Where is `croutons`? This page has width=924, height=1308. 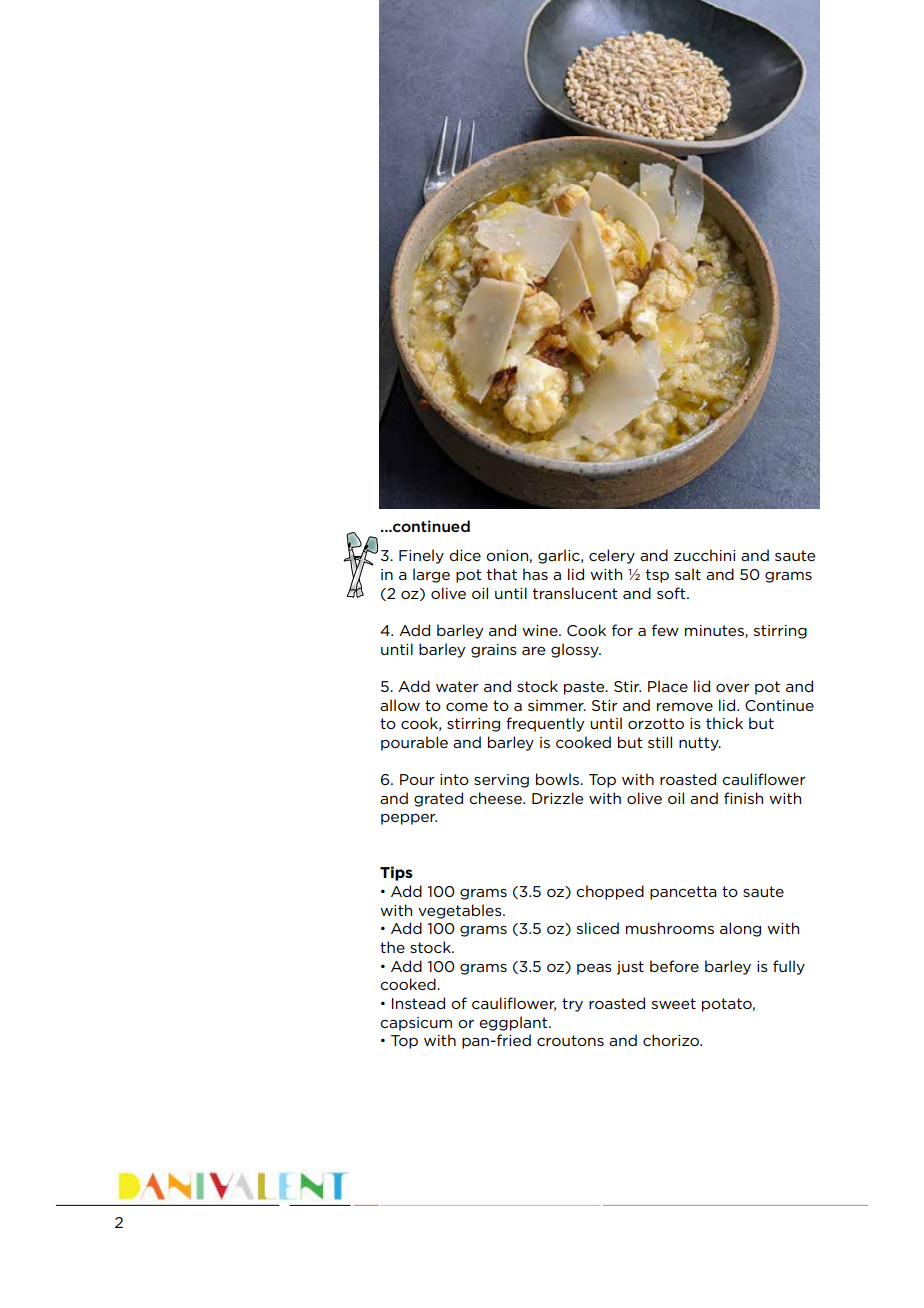
croutons is located at coordinates (570, 1040).
